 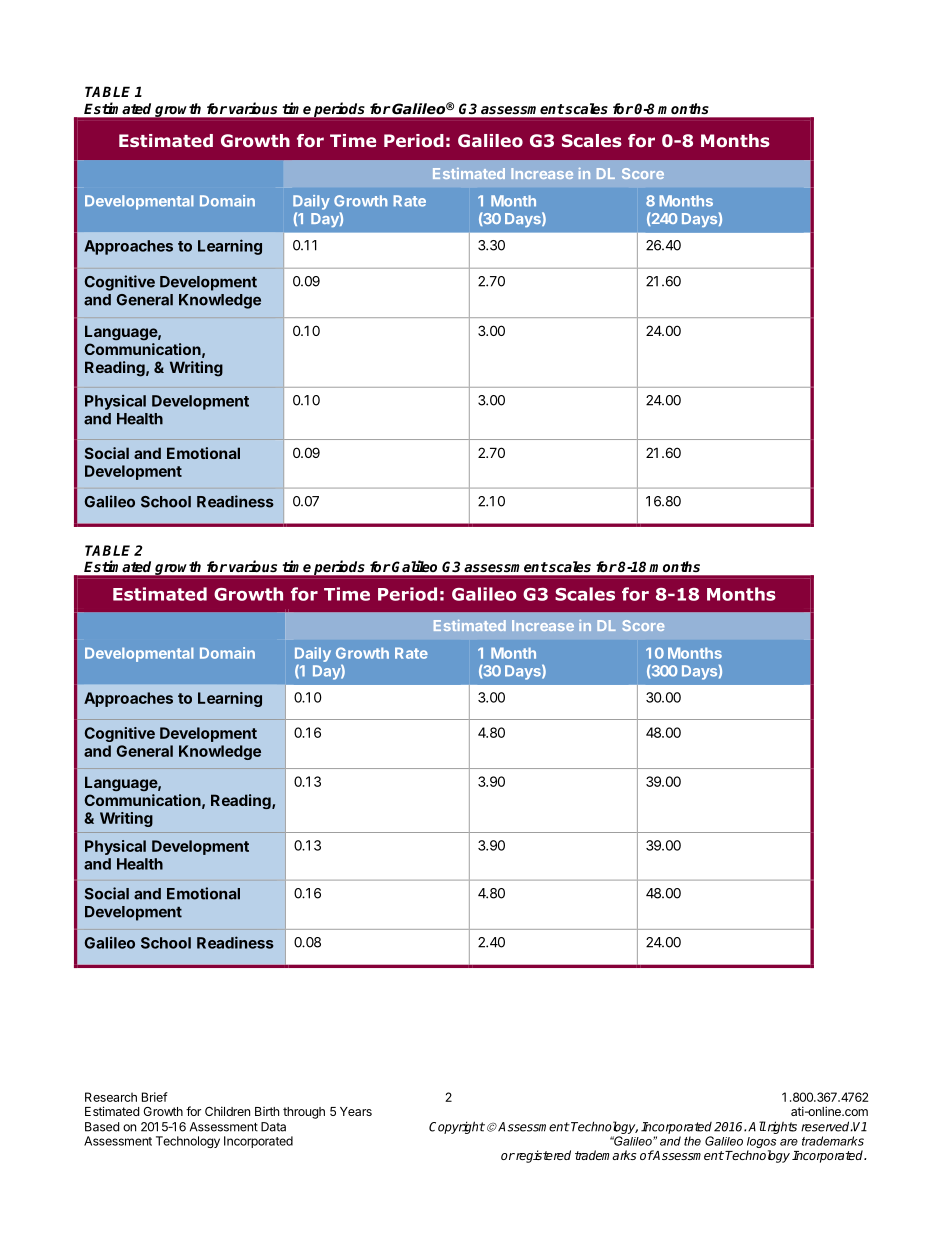 I want to click on Brief, so click(x=155, y=1097).
